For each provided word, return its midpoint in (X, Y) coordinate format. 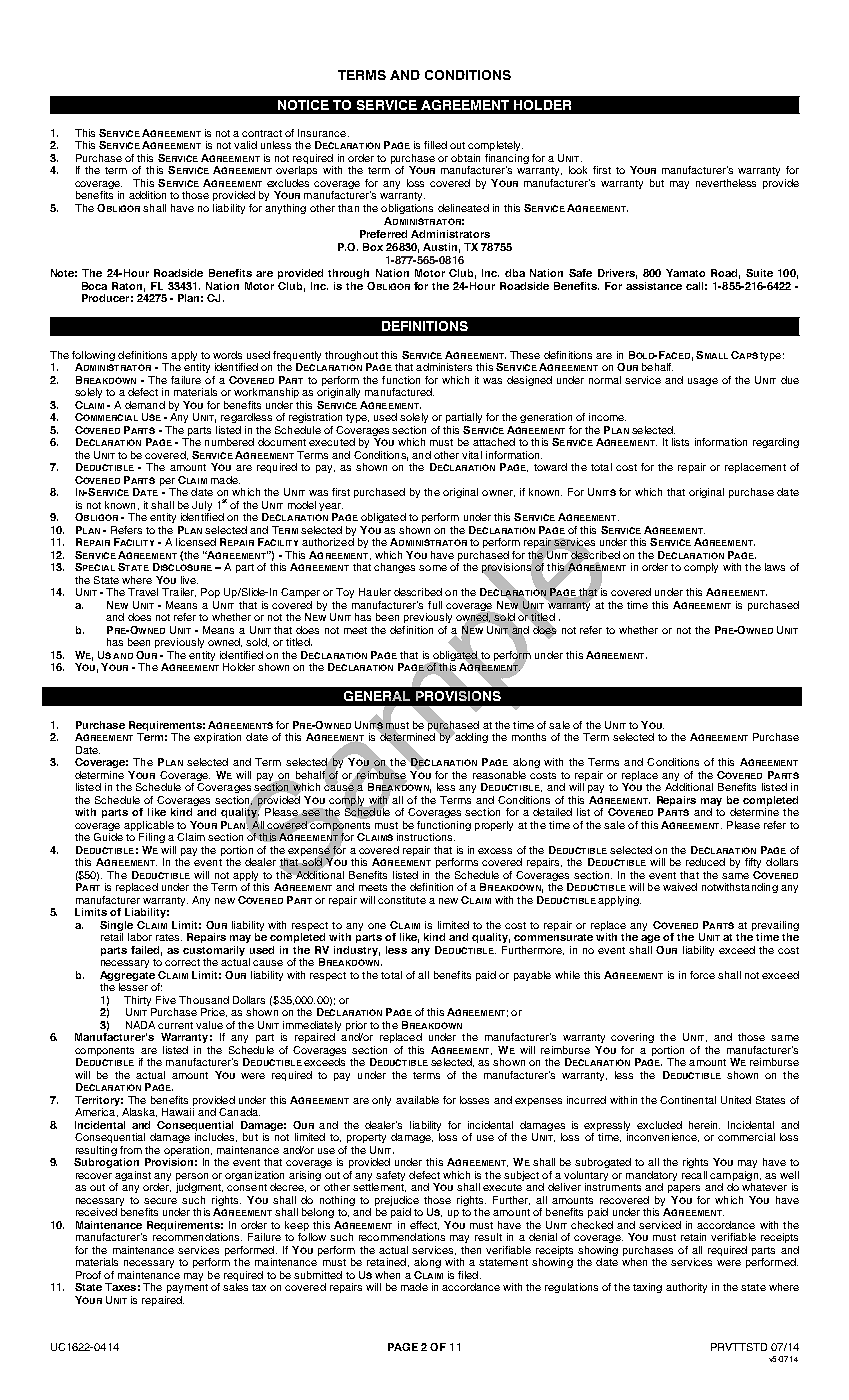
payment (187, 1288)
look (578, 170)
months (529, 737)
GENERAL (377, 696)
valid (245, 145)
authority (686, 1288)
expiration (217, 738)
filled (435, 145)
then (471, 1250)
